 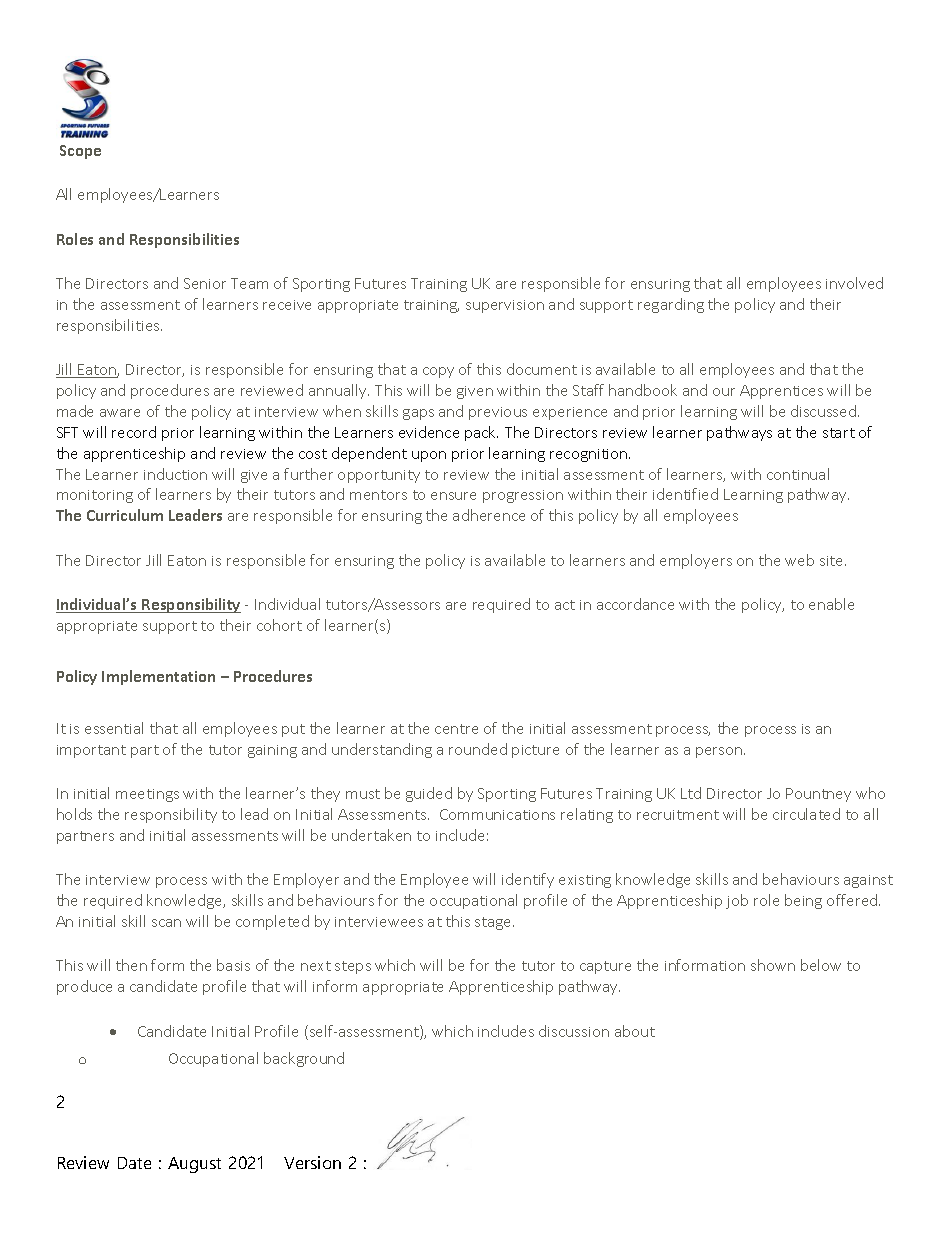 What do you see at coordinates (453, 496) in the screenshot?
I see `ensure` at bounding box center [453, 496].
